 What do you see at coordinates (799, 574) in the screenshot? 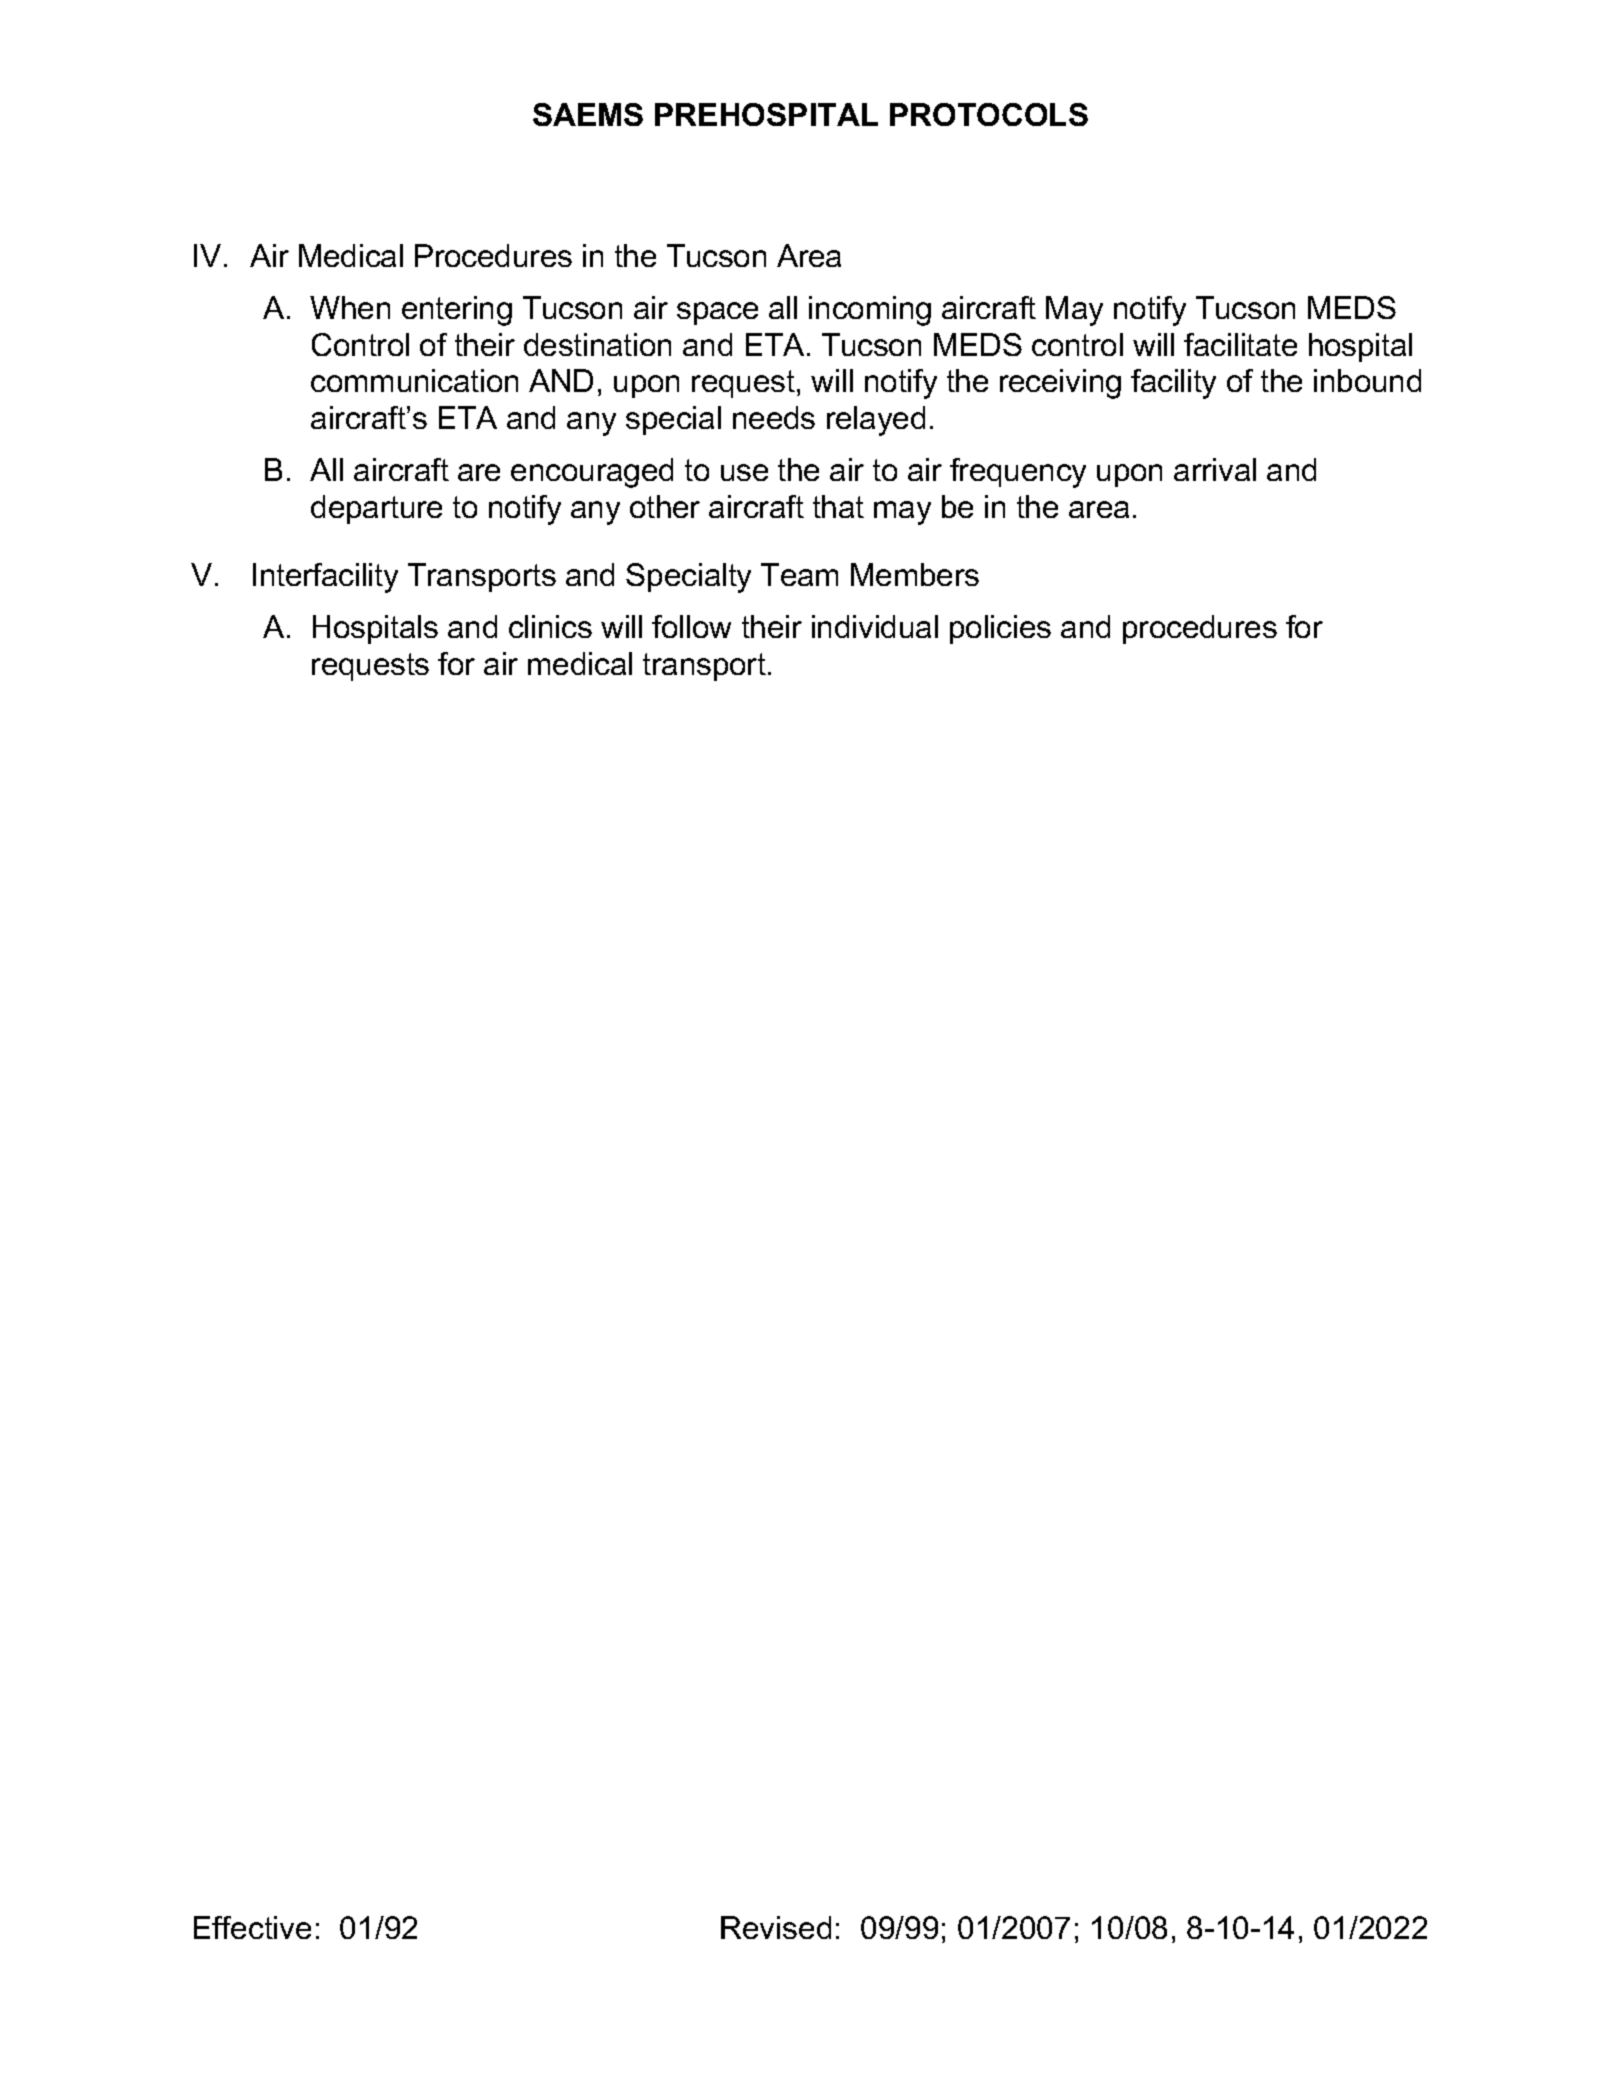
I see `Team` at bounding box center [799, 574].
